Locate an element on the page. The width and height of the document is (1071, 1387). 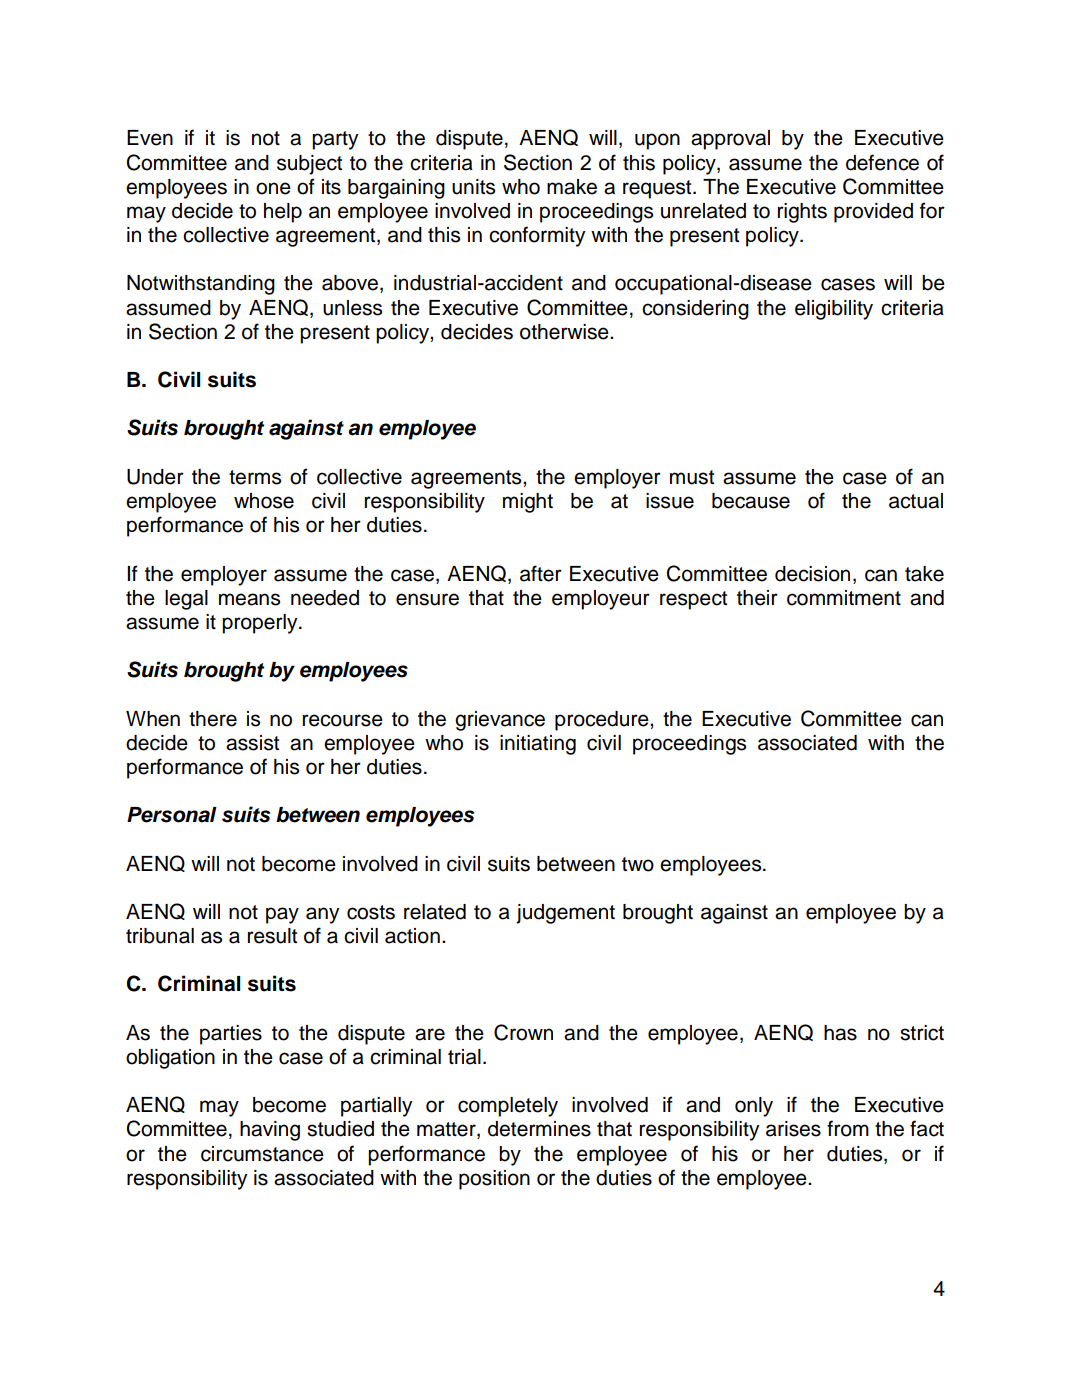
actual is located at coordinates (916, 501).
